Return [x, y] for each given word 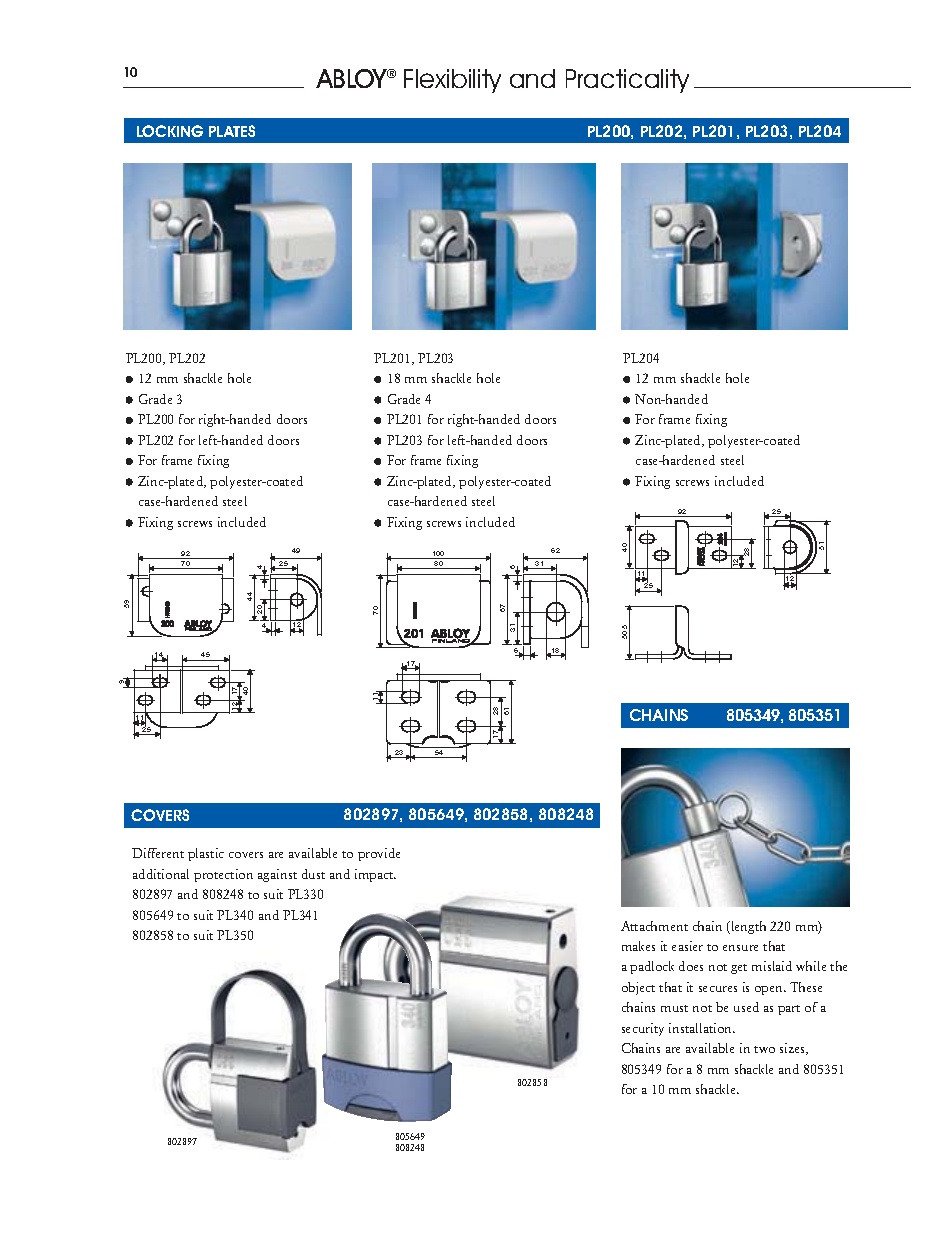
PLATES [232, 131]
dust [313, 874]
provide [379, 854]
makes [638, 946]
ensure [740, 948]
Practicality [627, 81]
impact [375, 875]
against [277, 875]
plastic [206, 854]
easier [687, 946]
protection [223, 875]
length [747, 927]
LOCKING [170, 131]
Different [158, 853]
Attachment [654, 926]
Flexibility [452, 81]
